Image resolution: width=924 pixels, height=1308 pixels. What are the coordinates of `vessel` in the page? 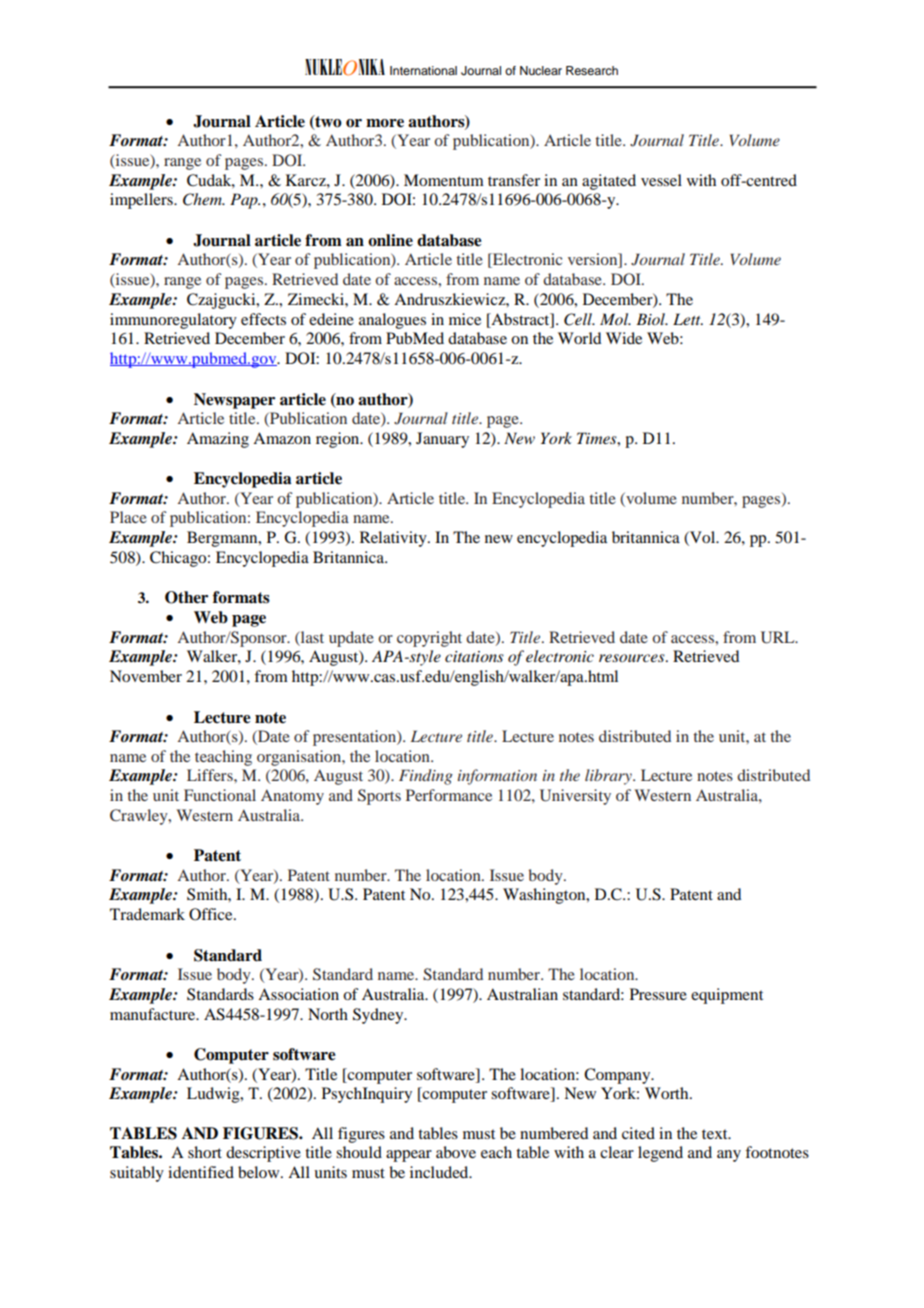 It's located at (661, 180).
